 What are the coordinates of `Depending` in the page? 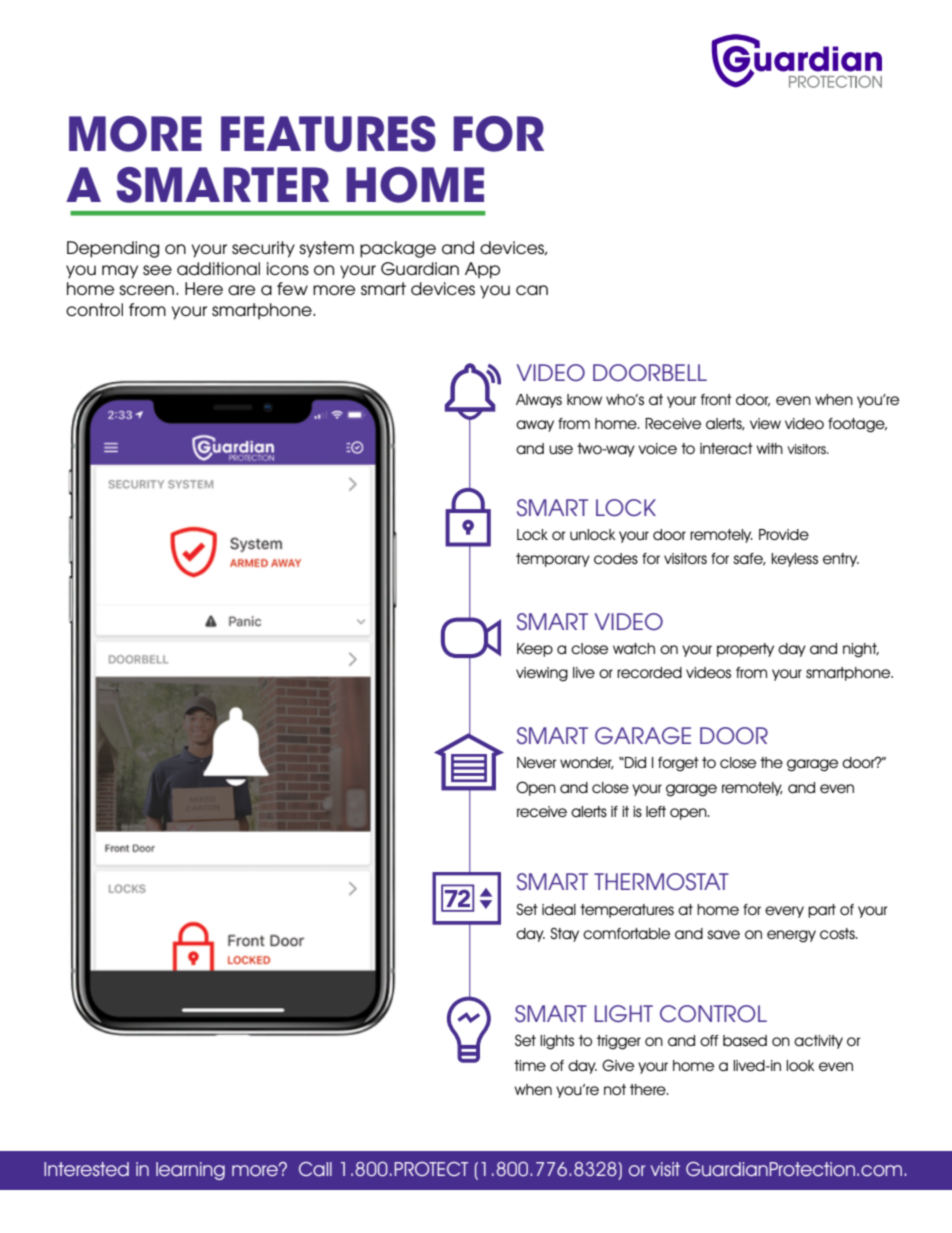 It's located at (113, 249).
